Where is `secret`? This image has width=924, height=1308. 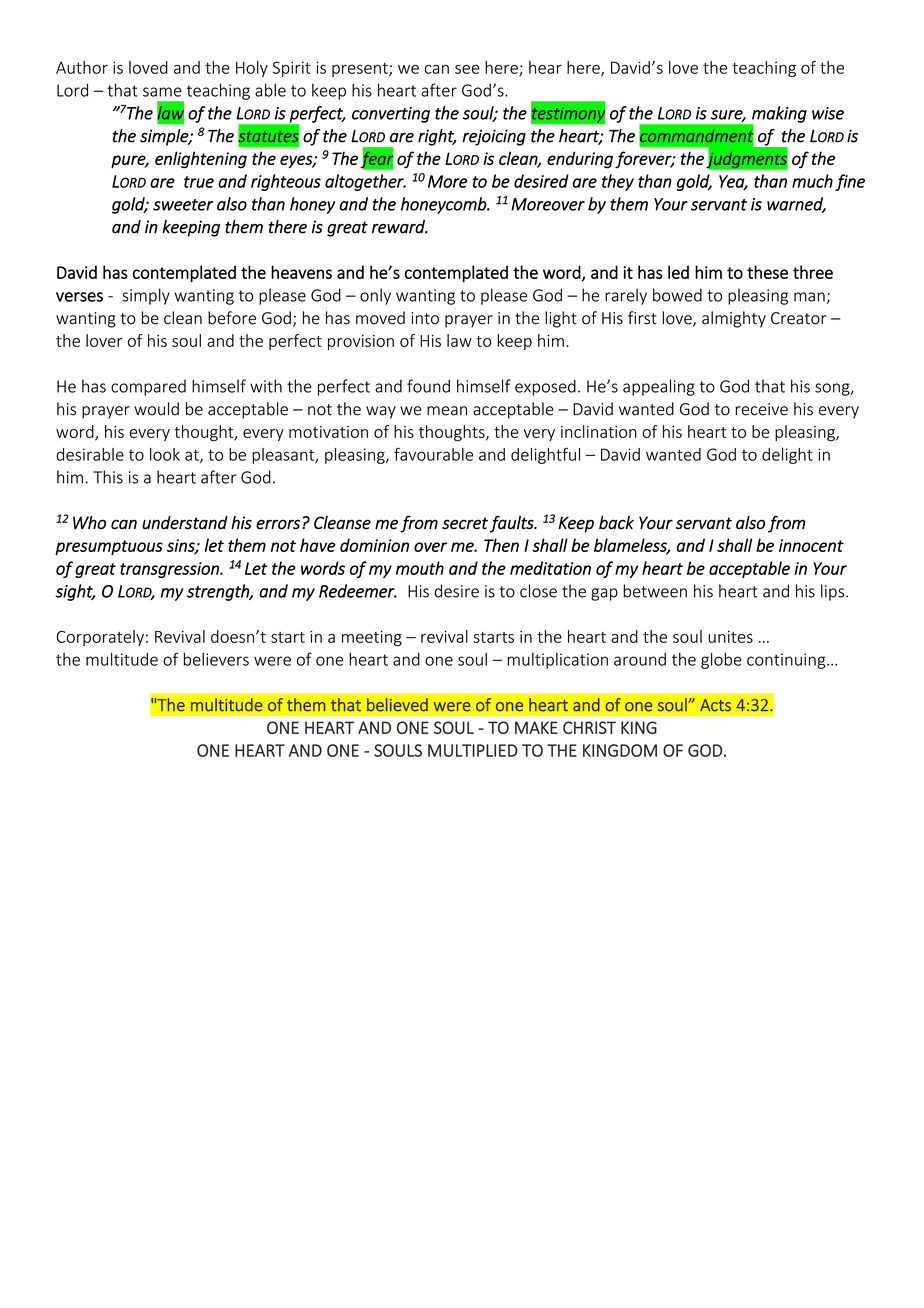 secret is located at coordinates (465, 523).
